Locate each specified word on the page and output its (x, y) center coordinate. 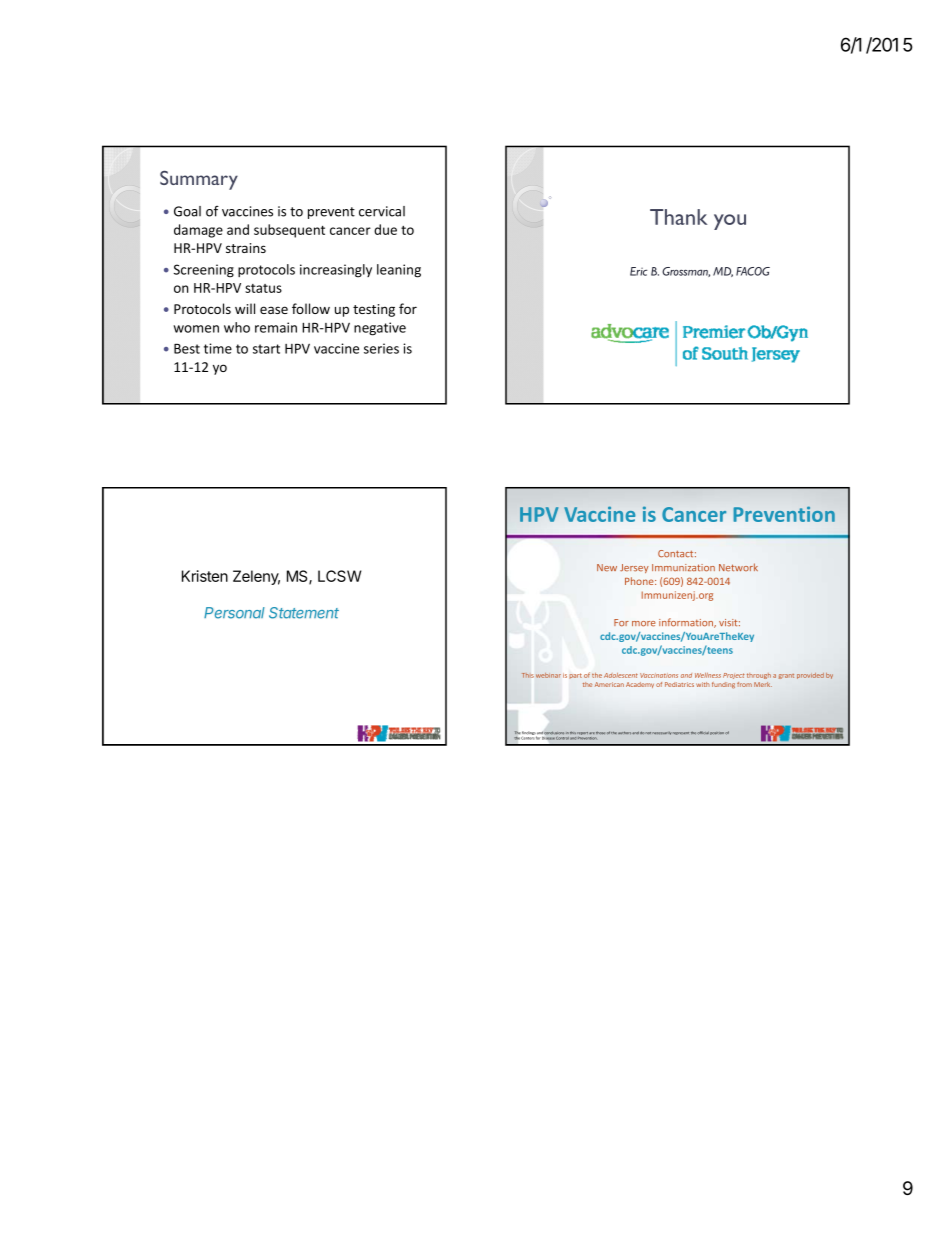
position (717, 733)
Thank (679, 217)
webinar (548, 675)
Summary (199, 180)
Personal (234, 613)
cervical (382, 211)
